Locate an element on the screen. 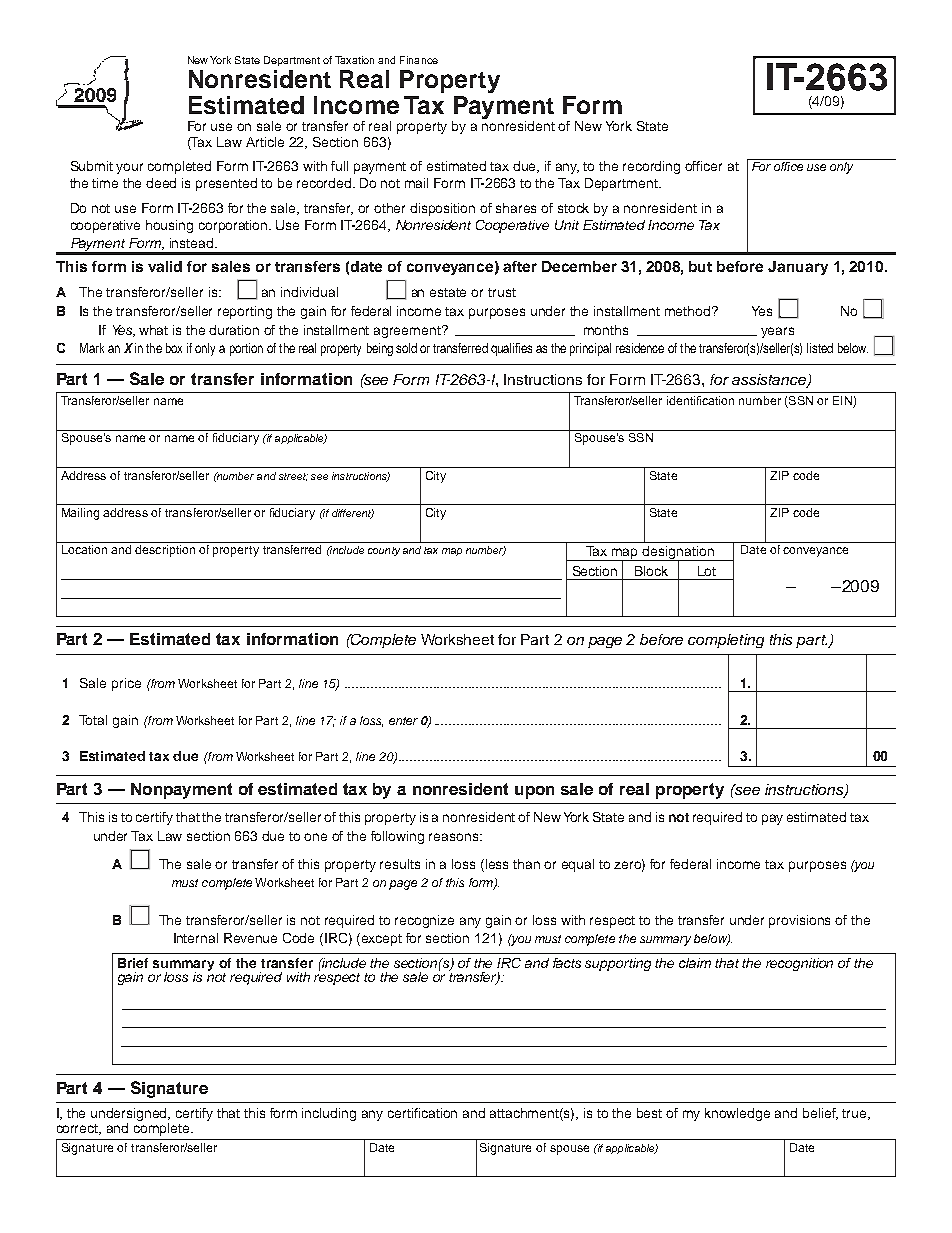 Image resolution: width=952 pixels, height=1233 pixels. less is located at coordinates (497, 864).
